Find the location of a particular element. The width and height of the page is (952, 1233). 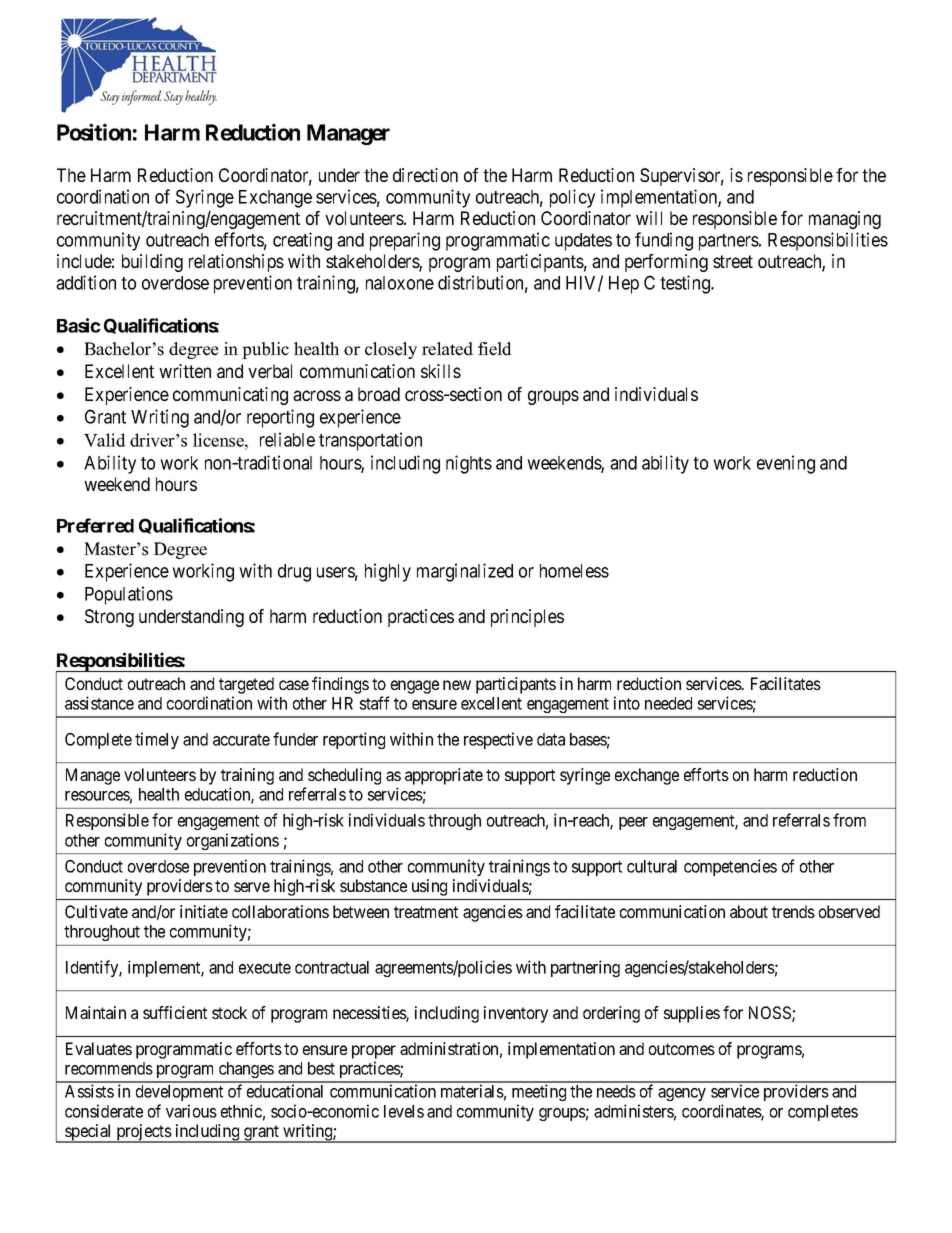

from is located at coordinates (849, 820).
